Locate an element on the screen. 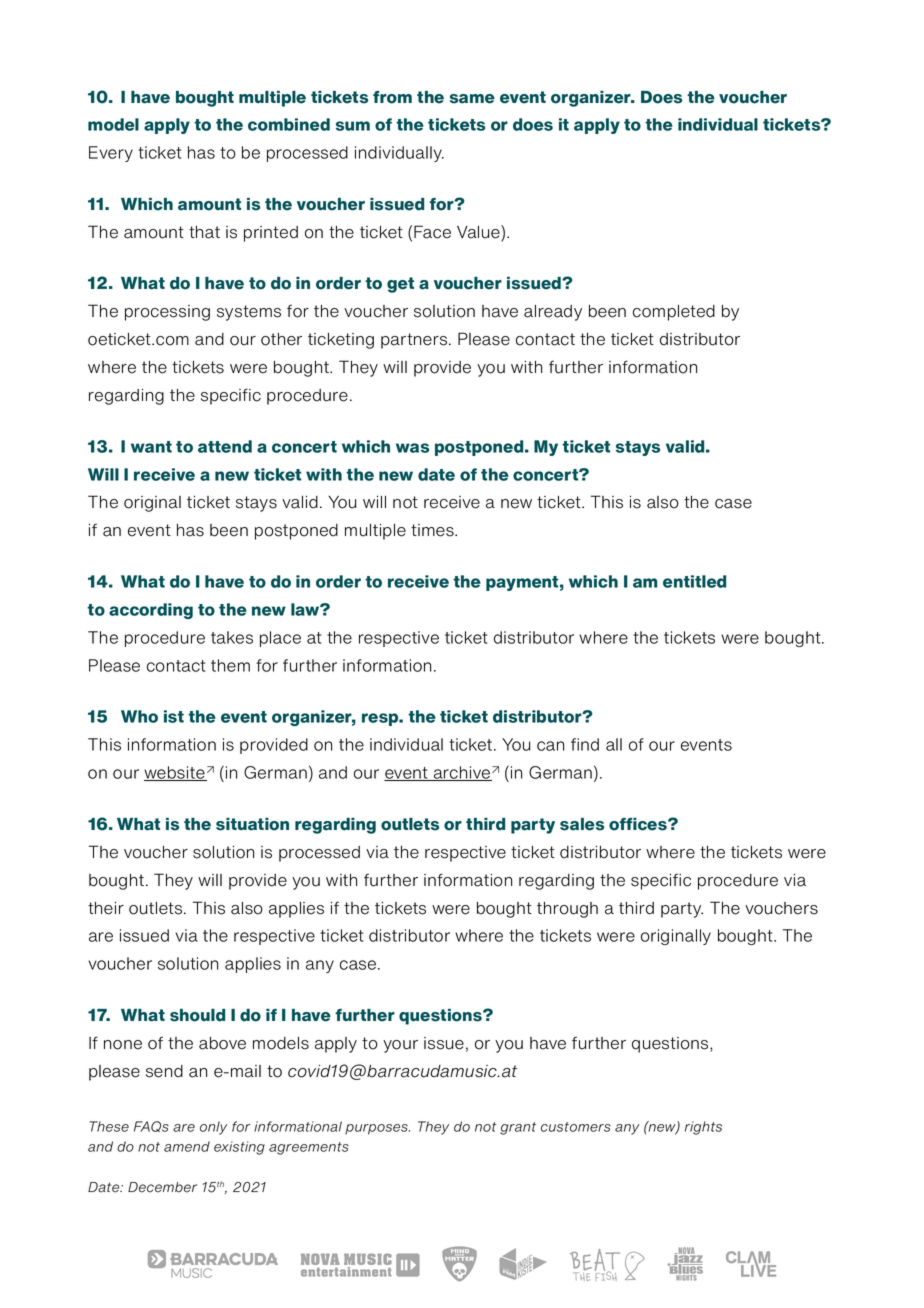  was is located at coordinates (412, 448).
